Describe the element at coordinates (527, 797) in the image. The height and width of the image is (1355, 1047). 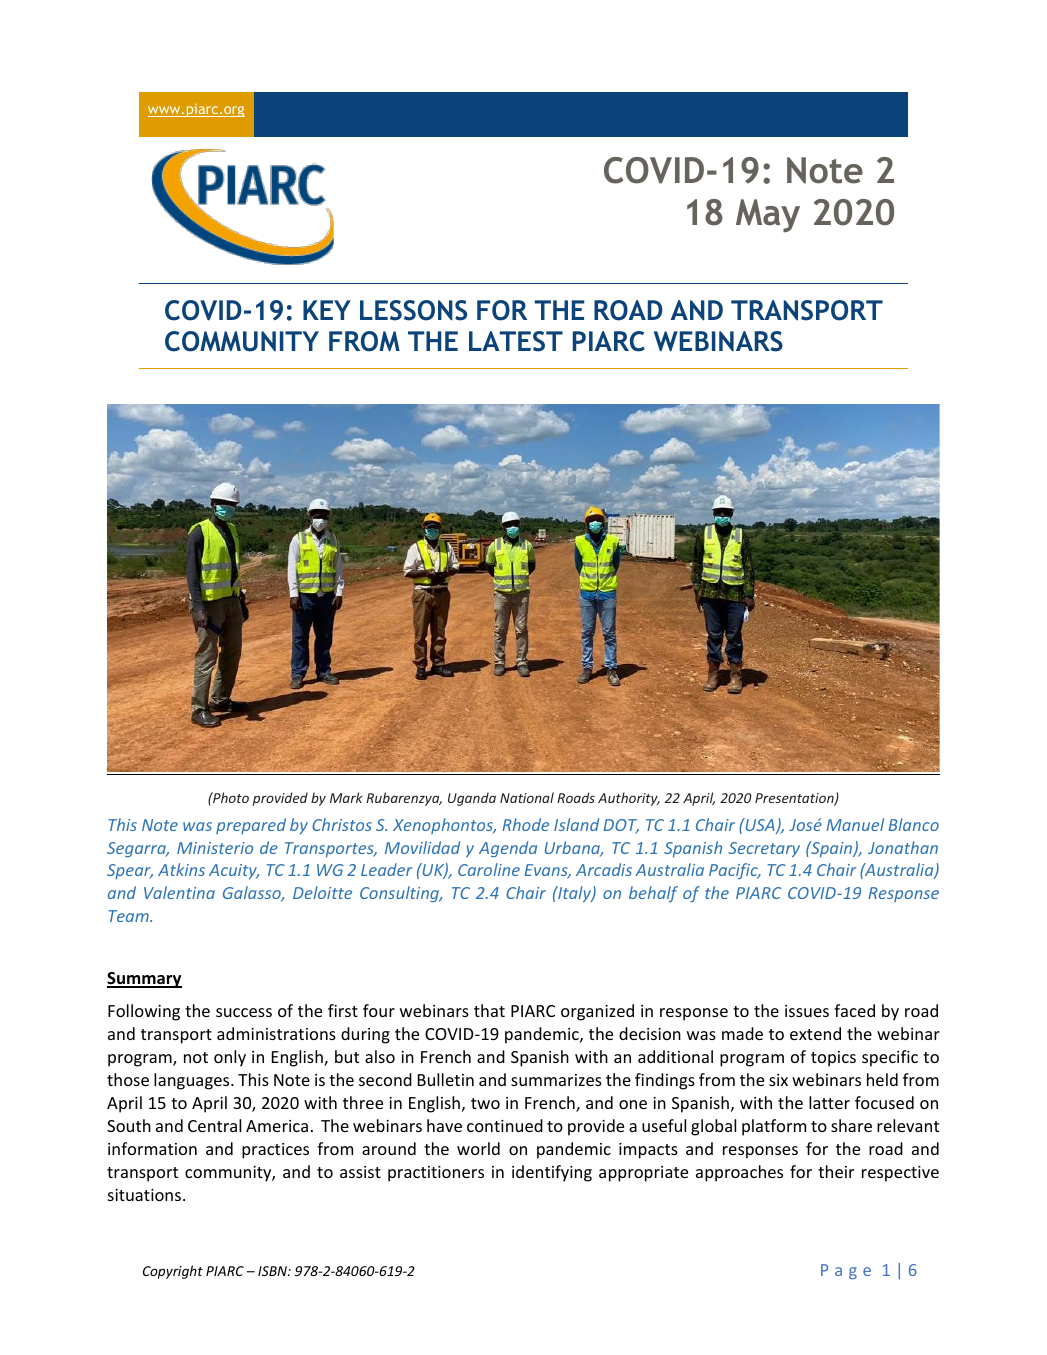
I see `National` at that location.
